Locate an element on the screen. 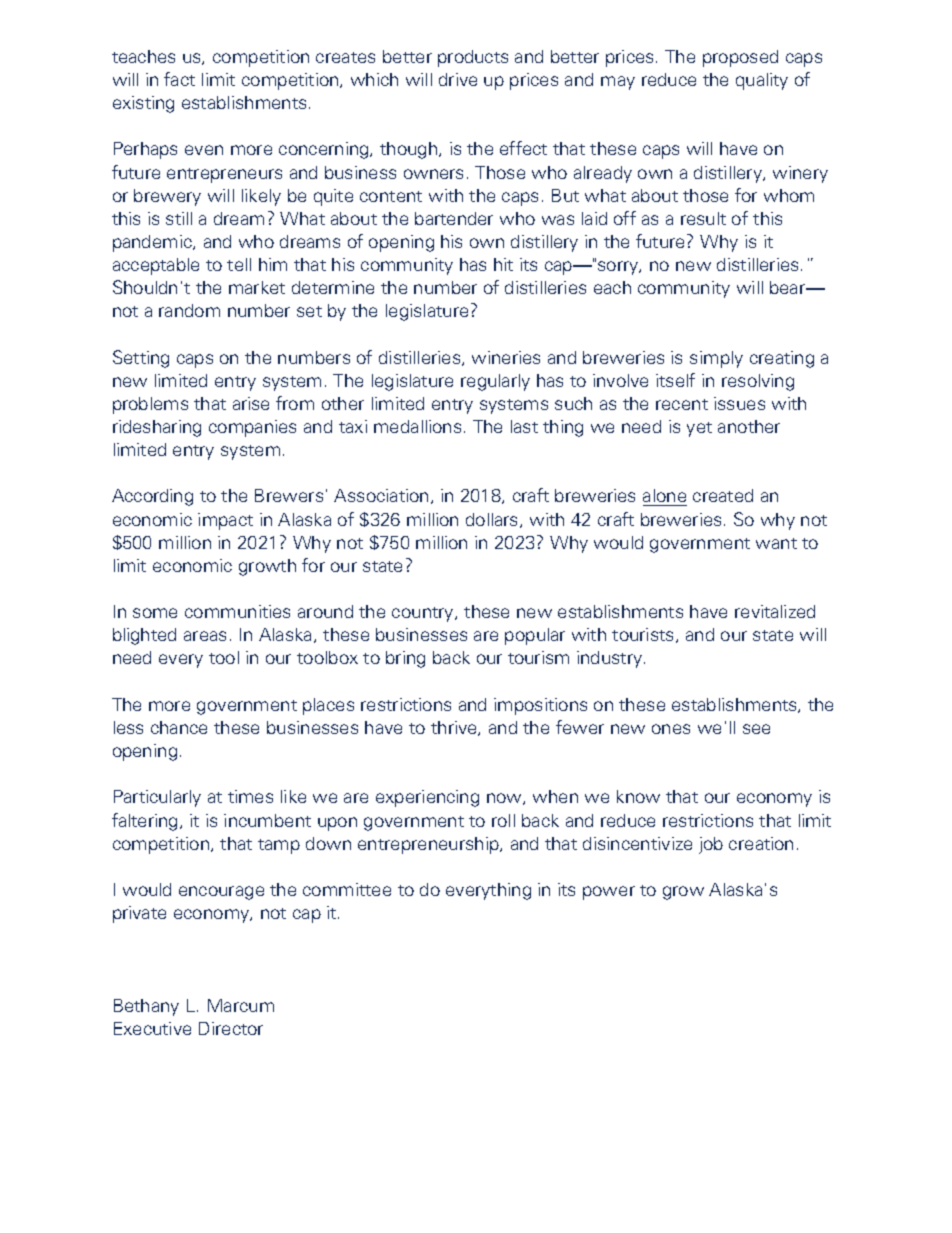  arise is located at coordinates (251, 403).
